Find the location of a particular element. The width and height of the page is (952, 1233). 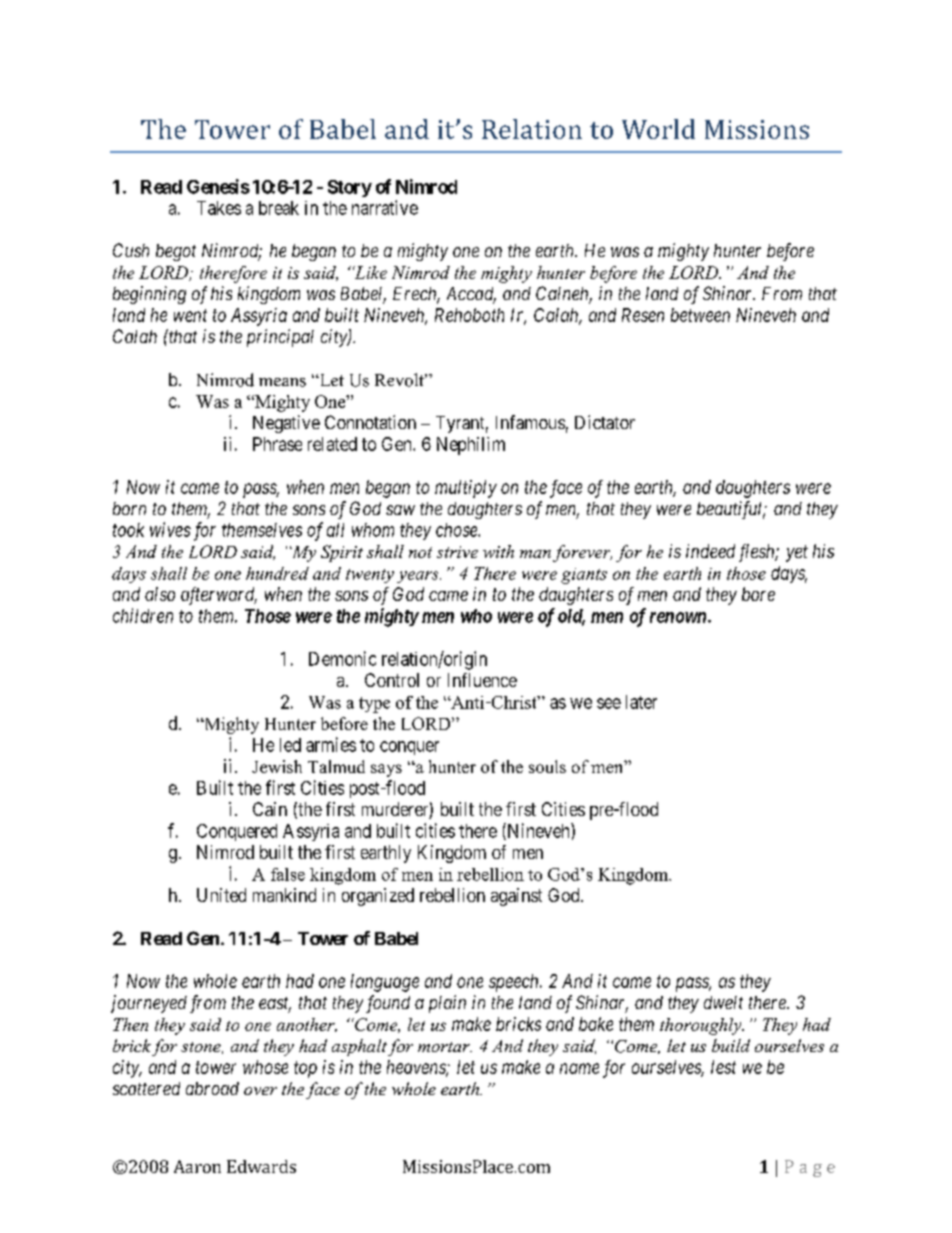

dwelt is located at coordinates (723, 1002).
